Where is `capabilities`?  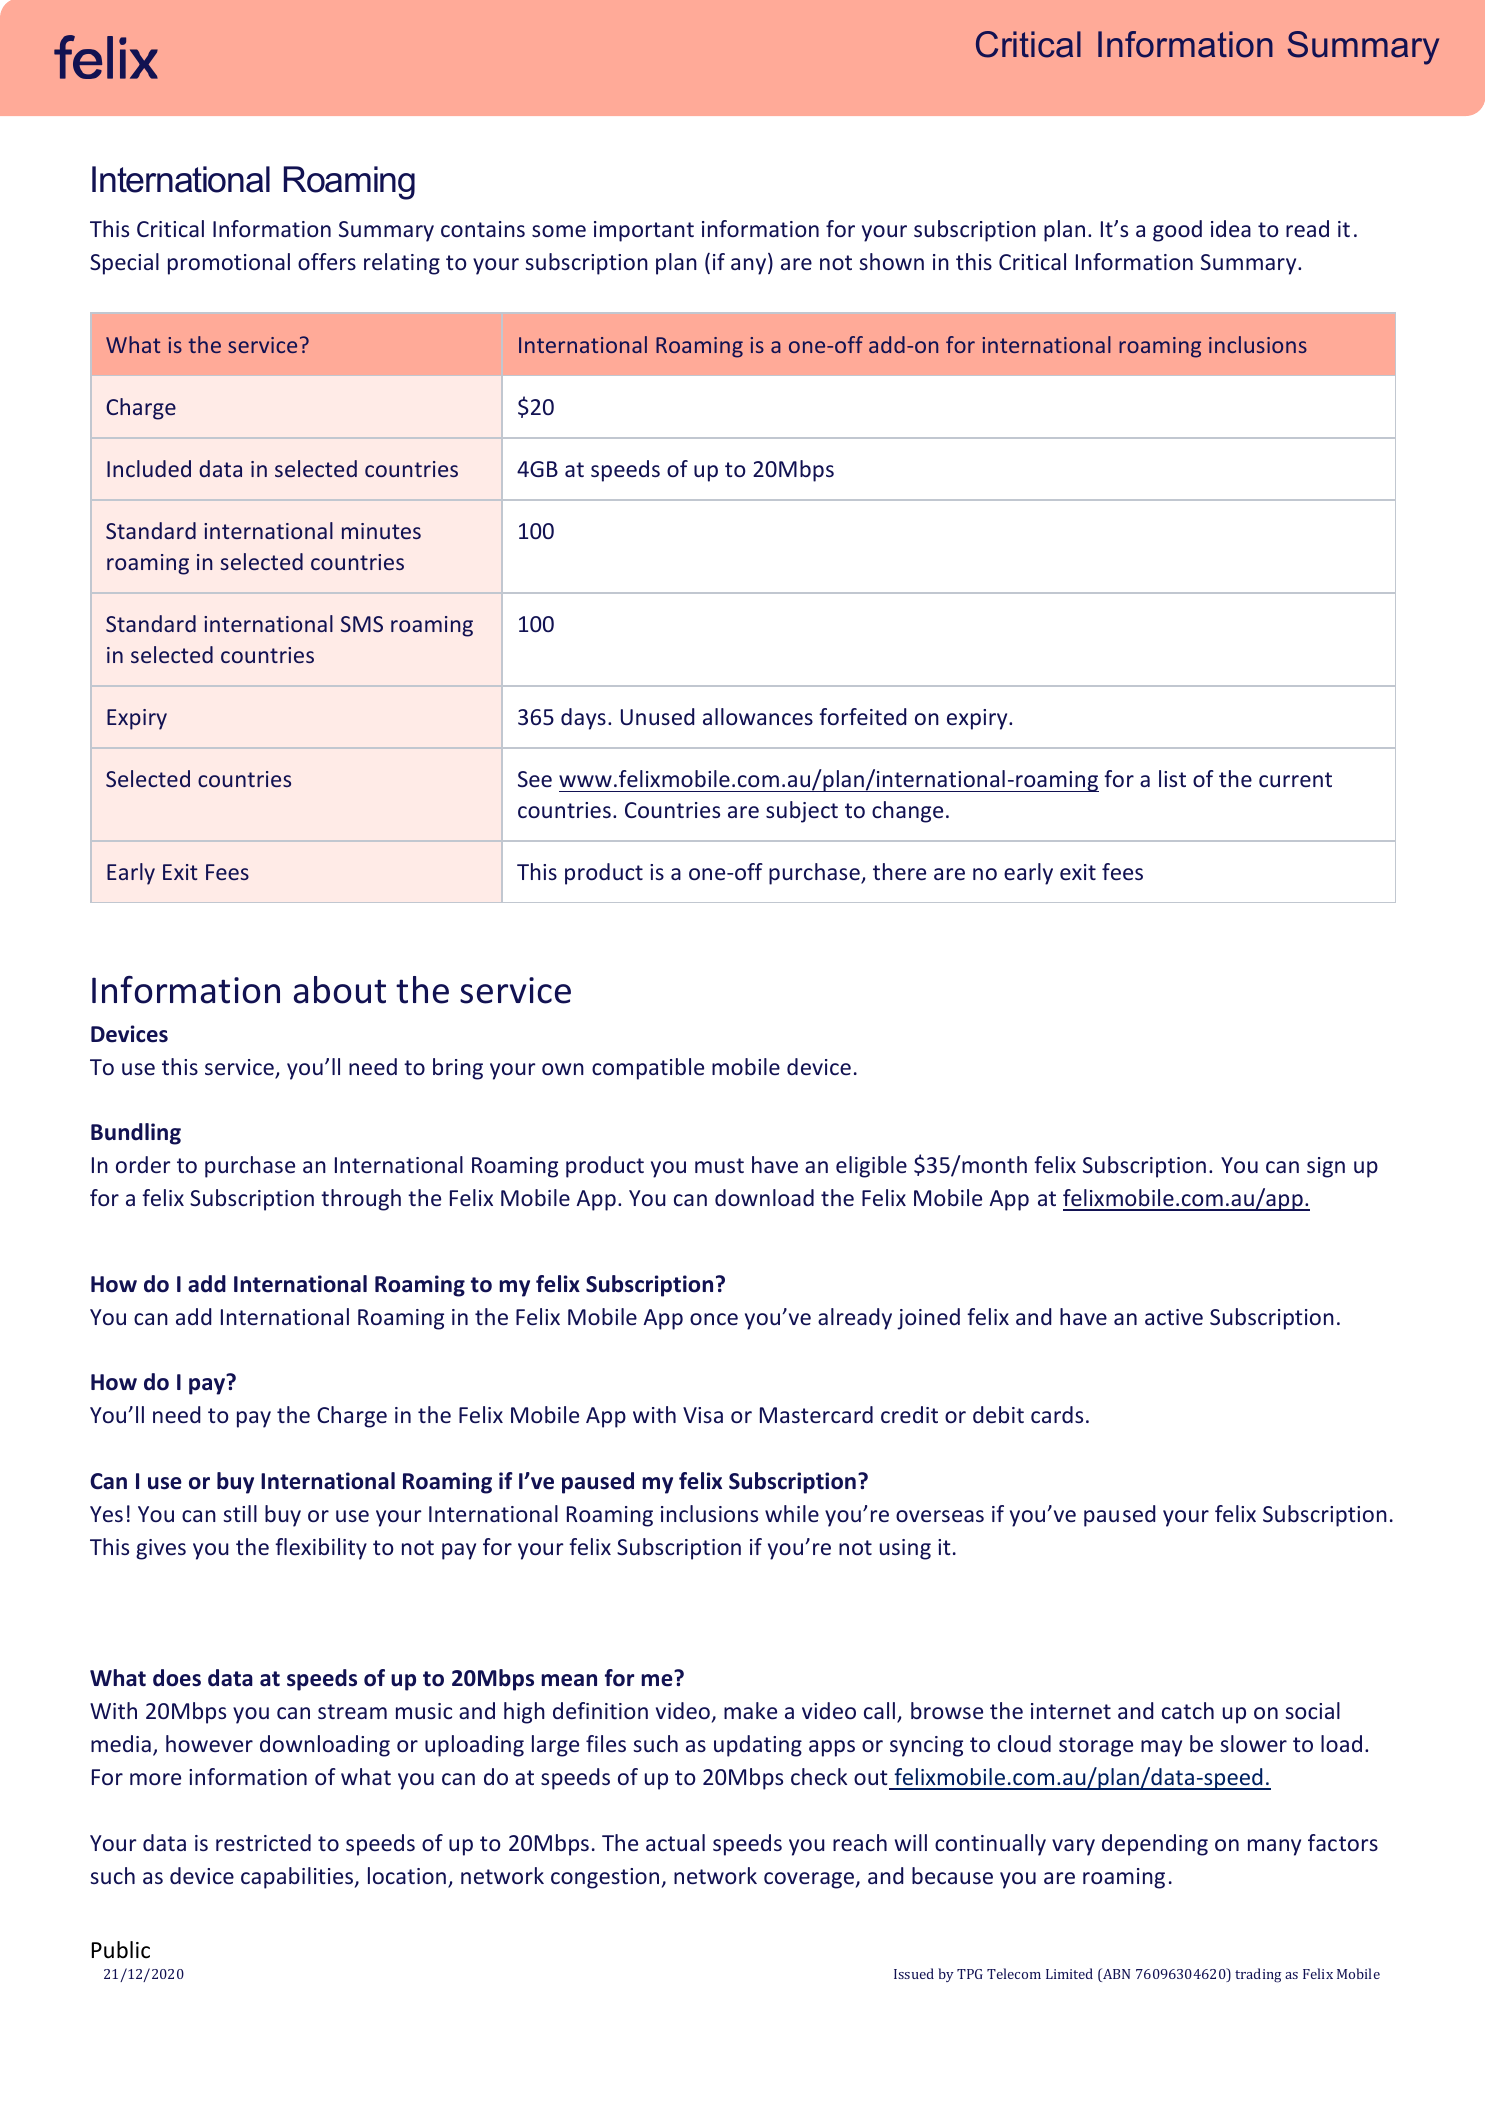 capabilities is located at coordinates (298, 1878).
